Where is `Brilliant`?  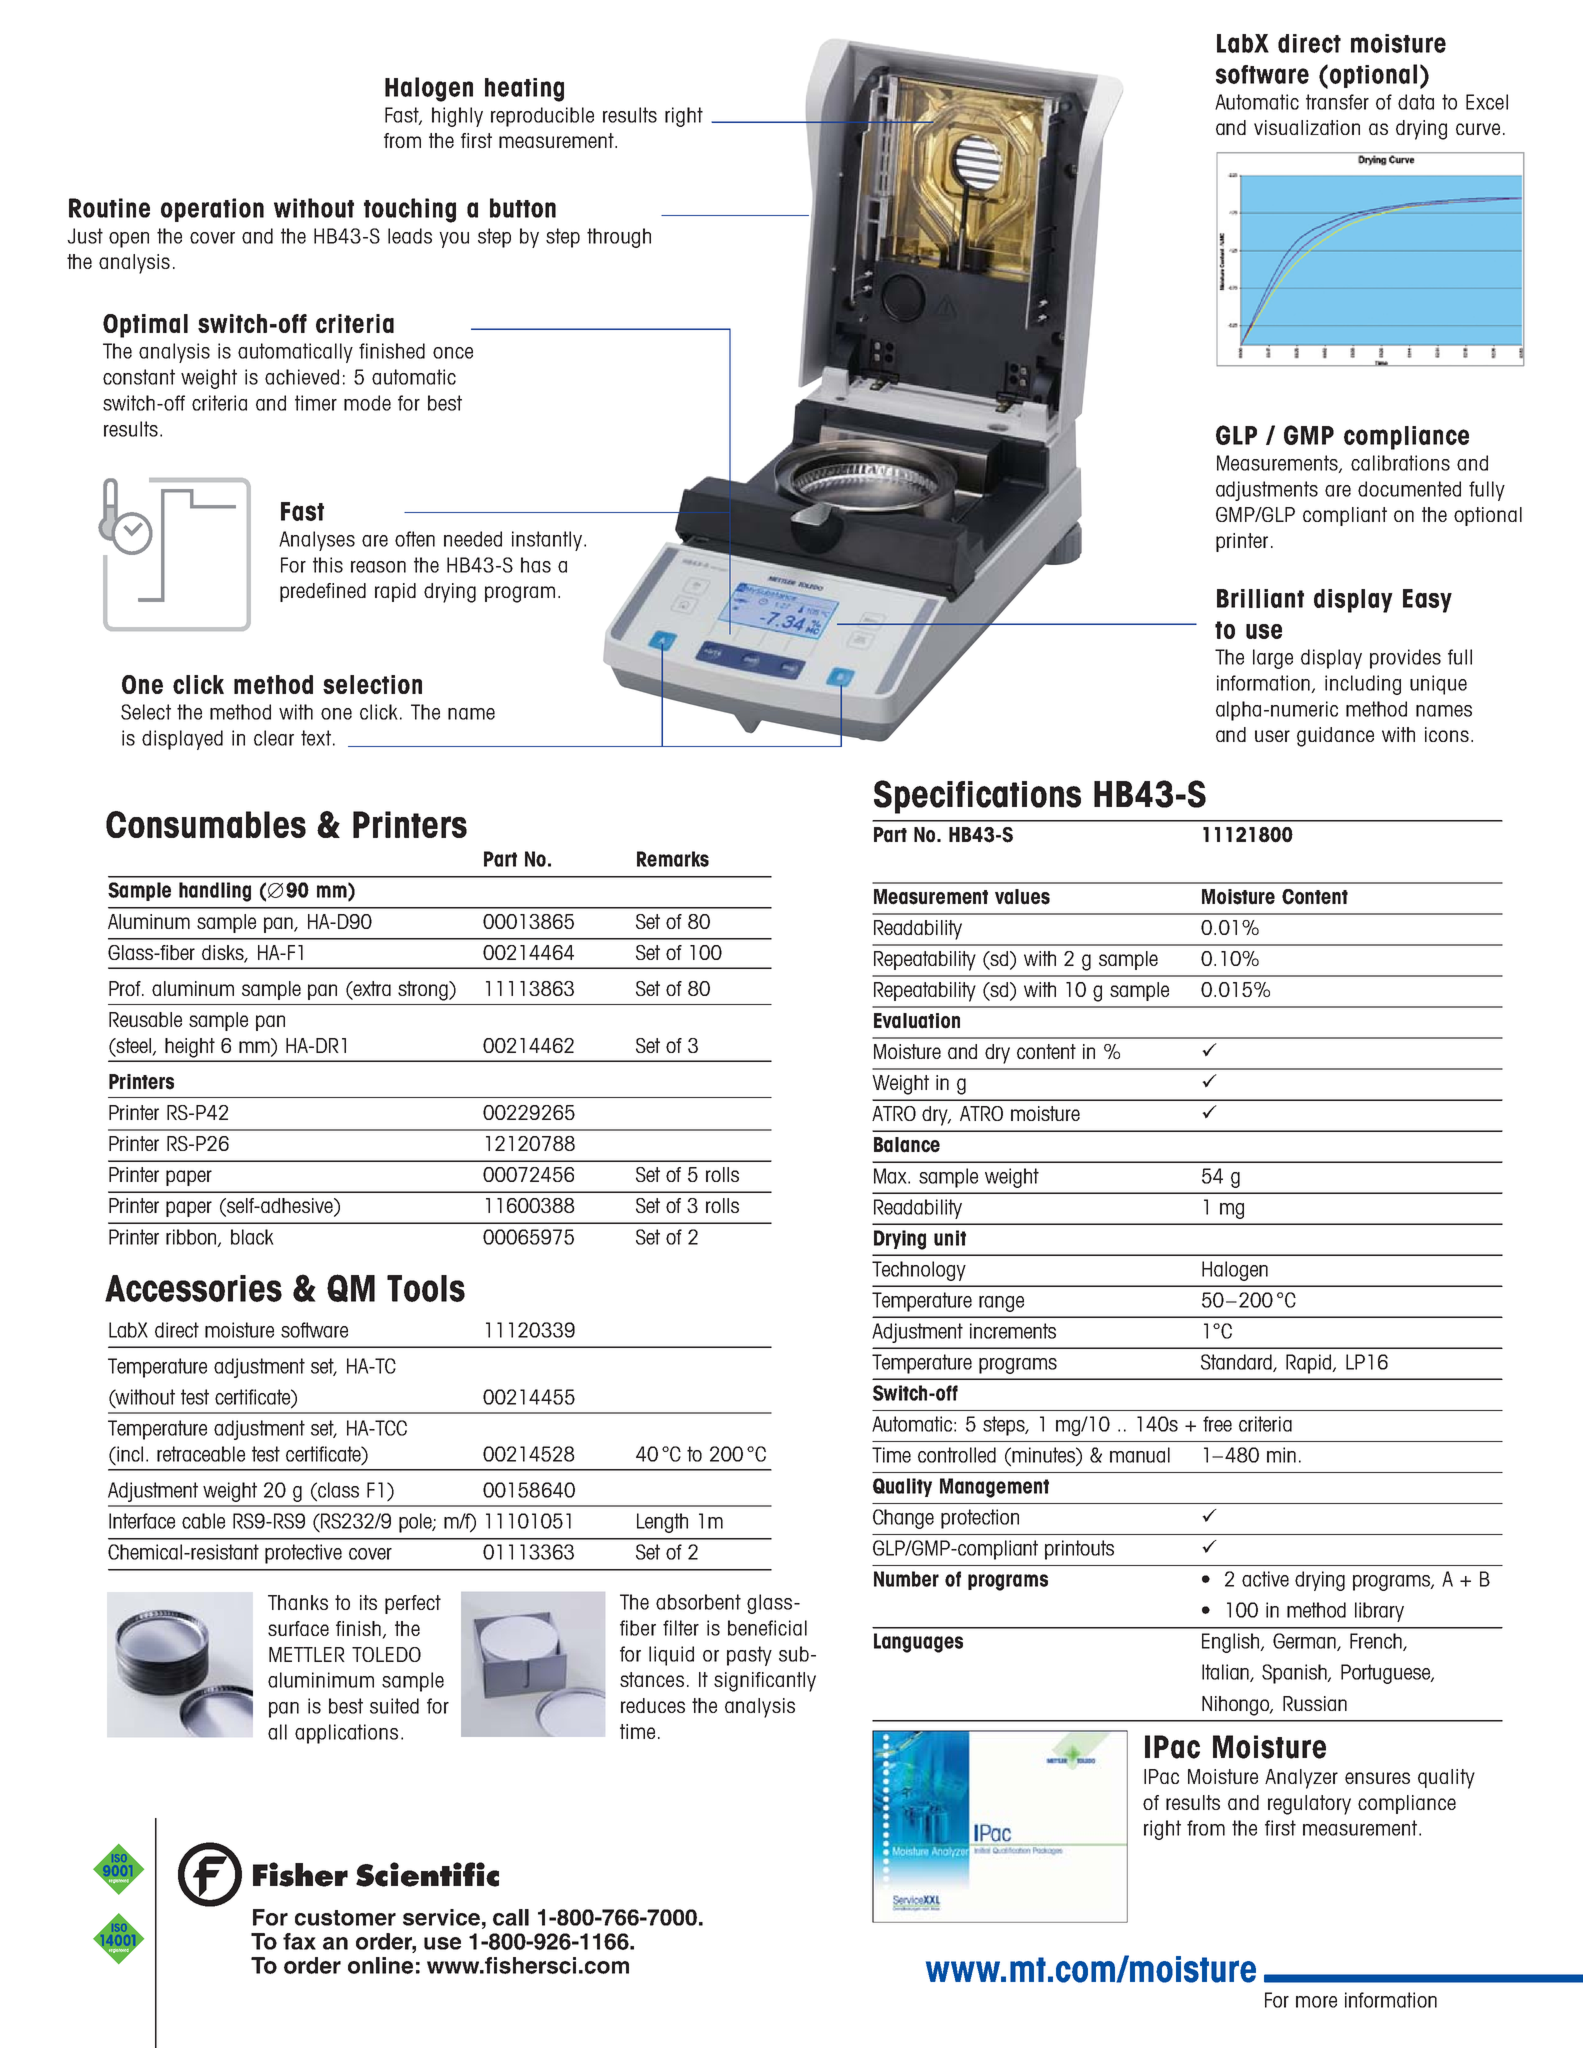 Brilliant is located at coordinates (1260, 598).
